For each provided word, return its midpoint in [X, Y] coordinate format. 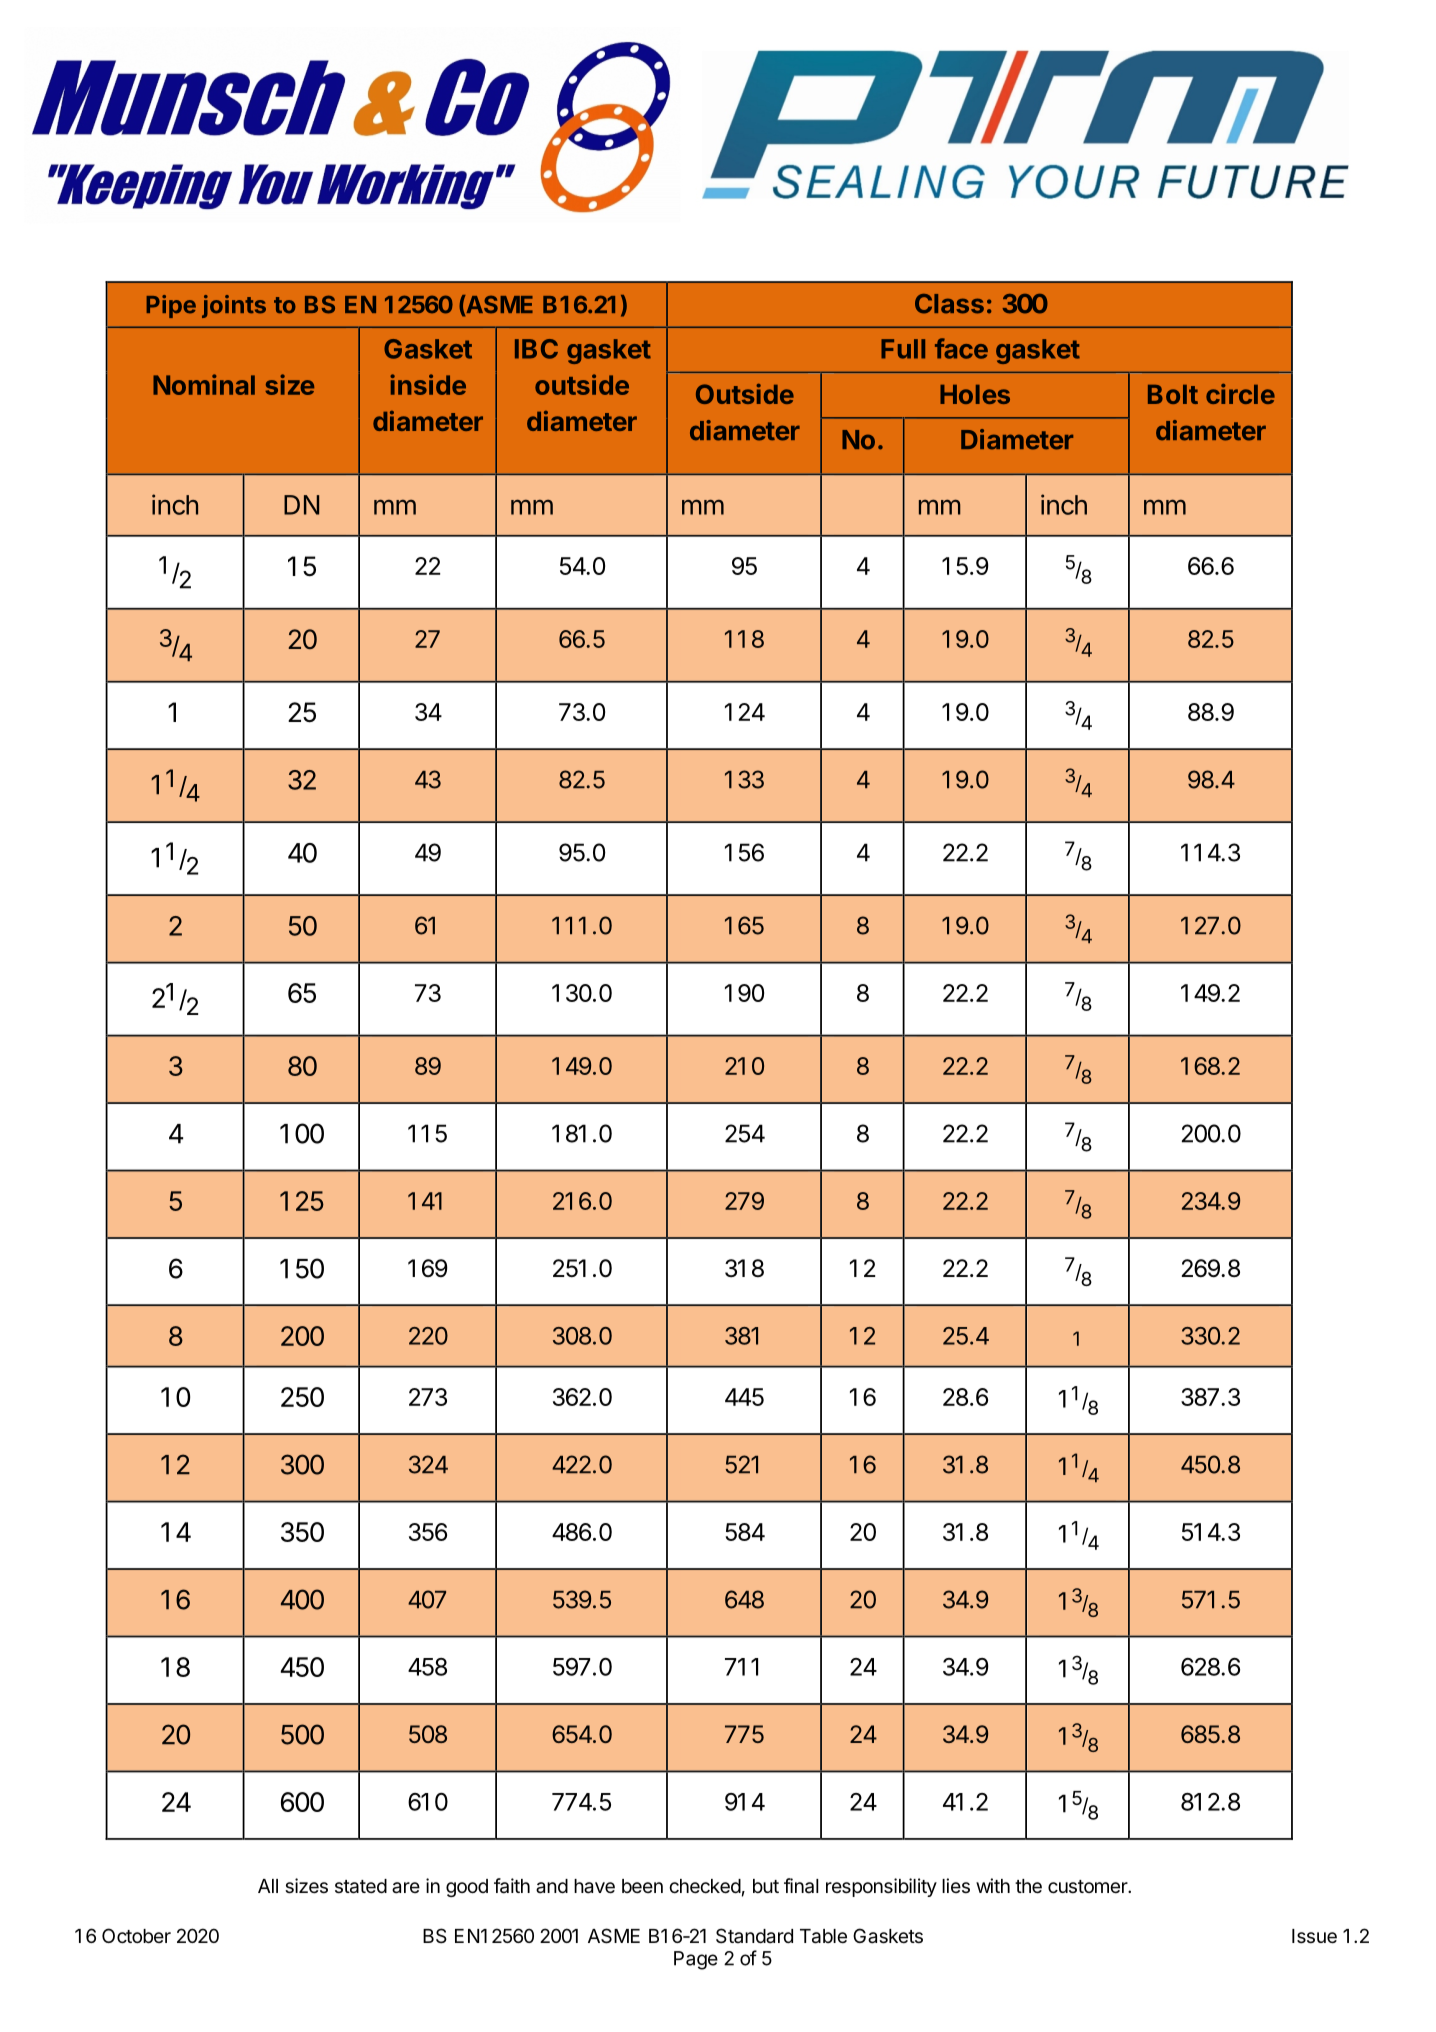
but [766, 1886]
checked [705, 1886]
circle [1240, 394]
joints [234, 306]
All [268, 1886]
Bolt [1173, 394]
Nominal [204, 384]
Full [903, 349]
